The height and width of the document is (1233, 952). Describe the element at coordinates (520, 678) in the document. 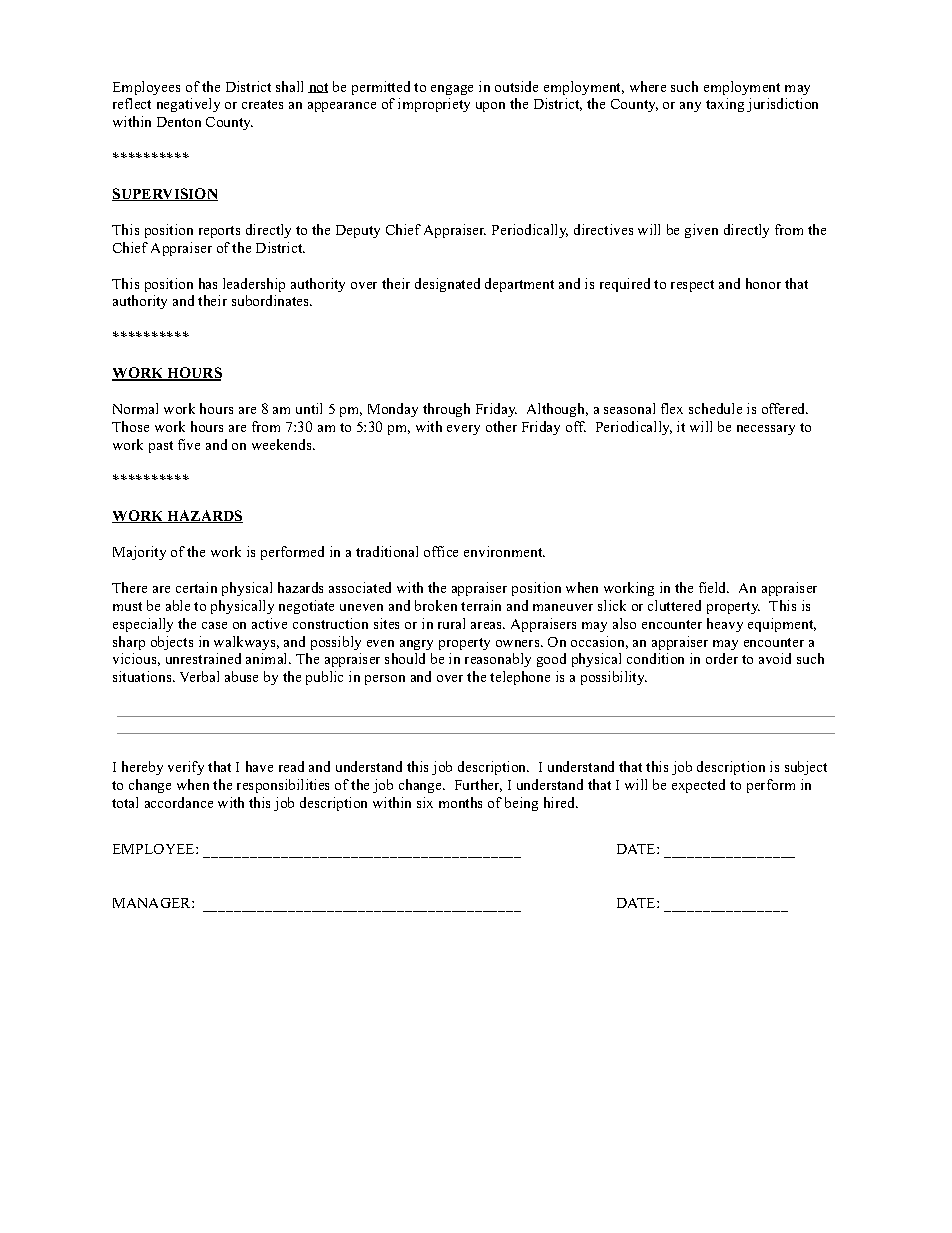

I see `telephone` at that location.
